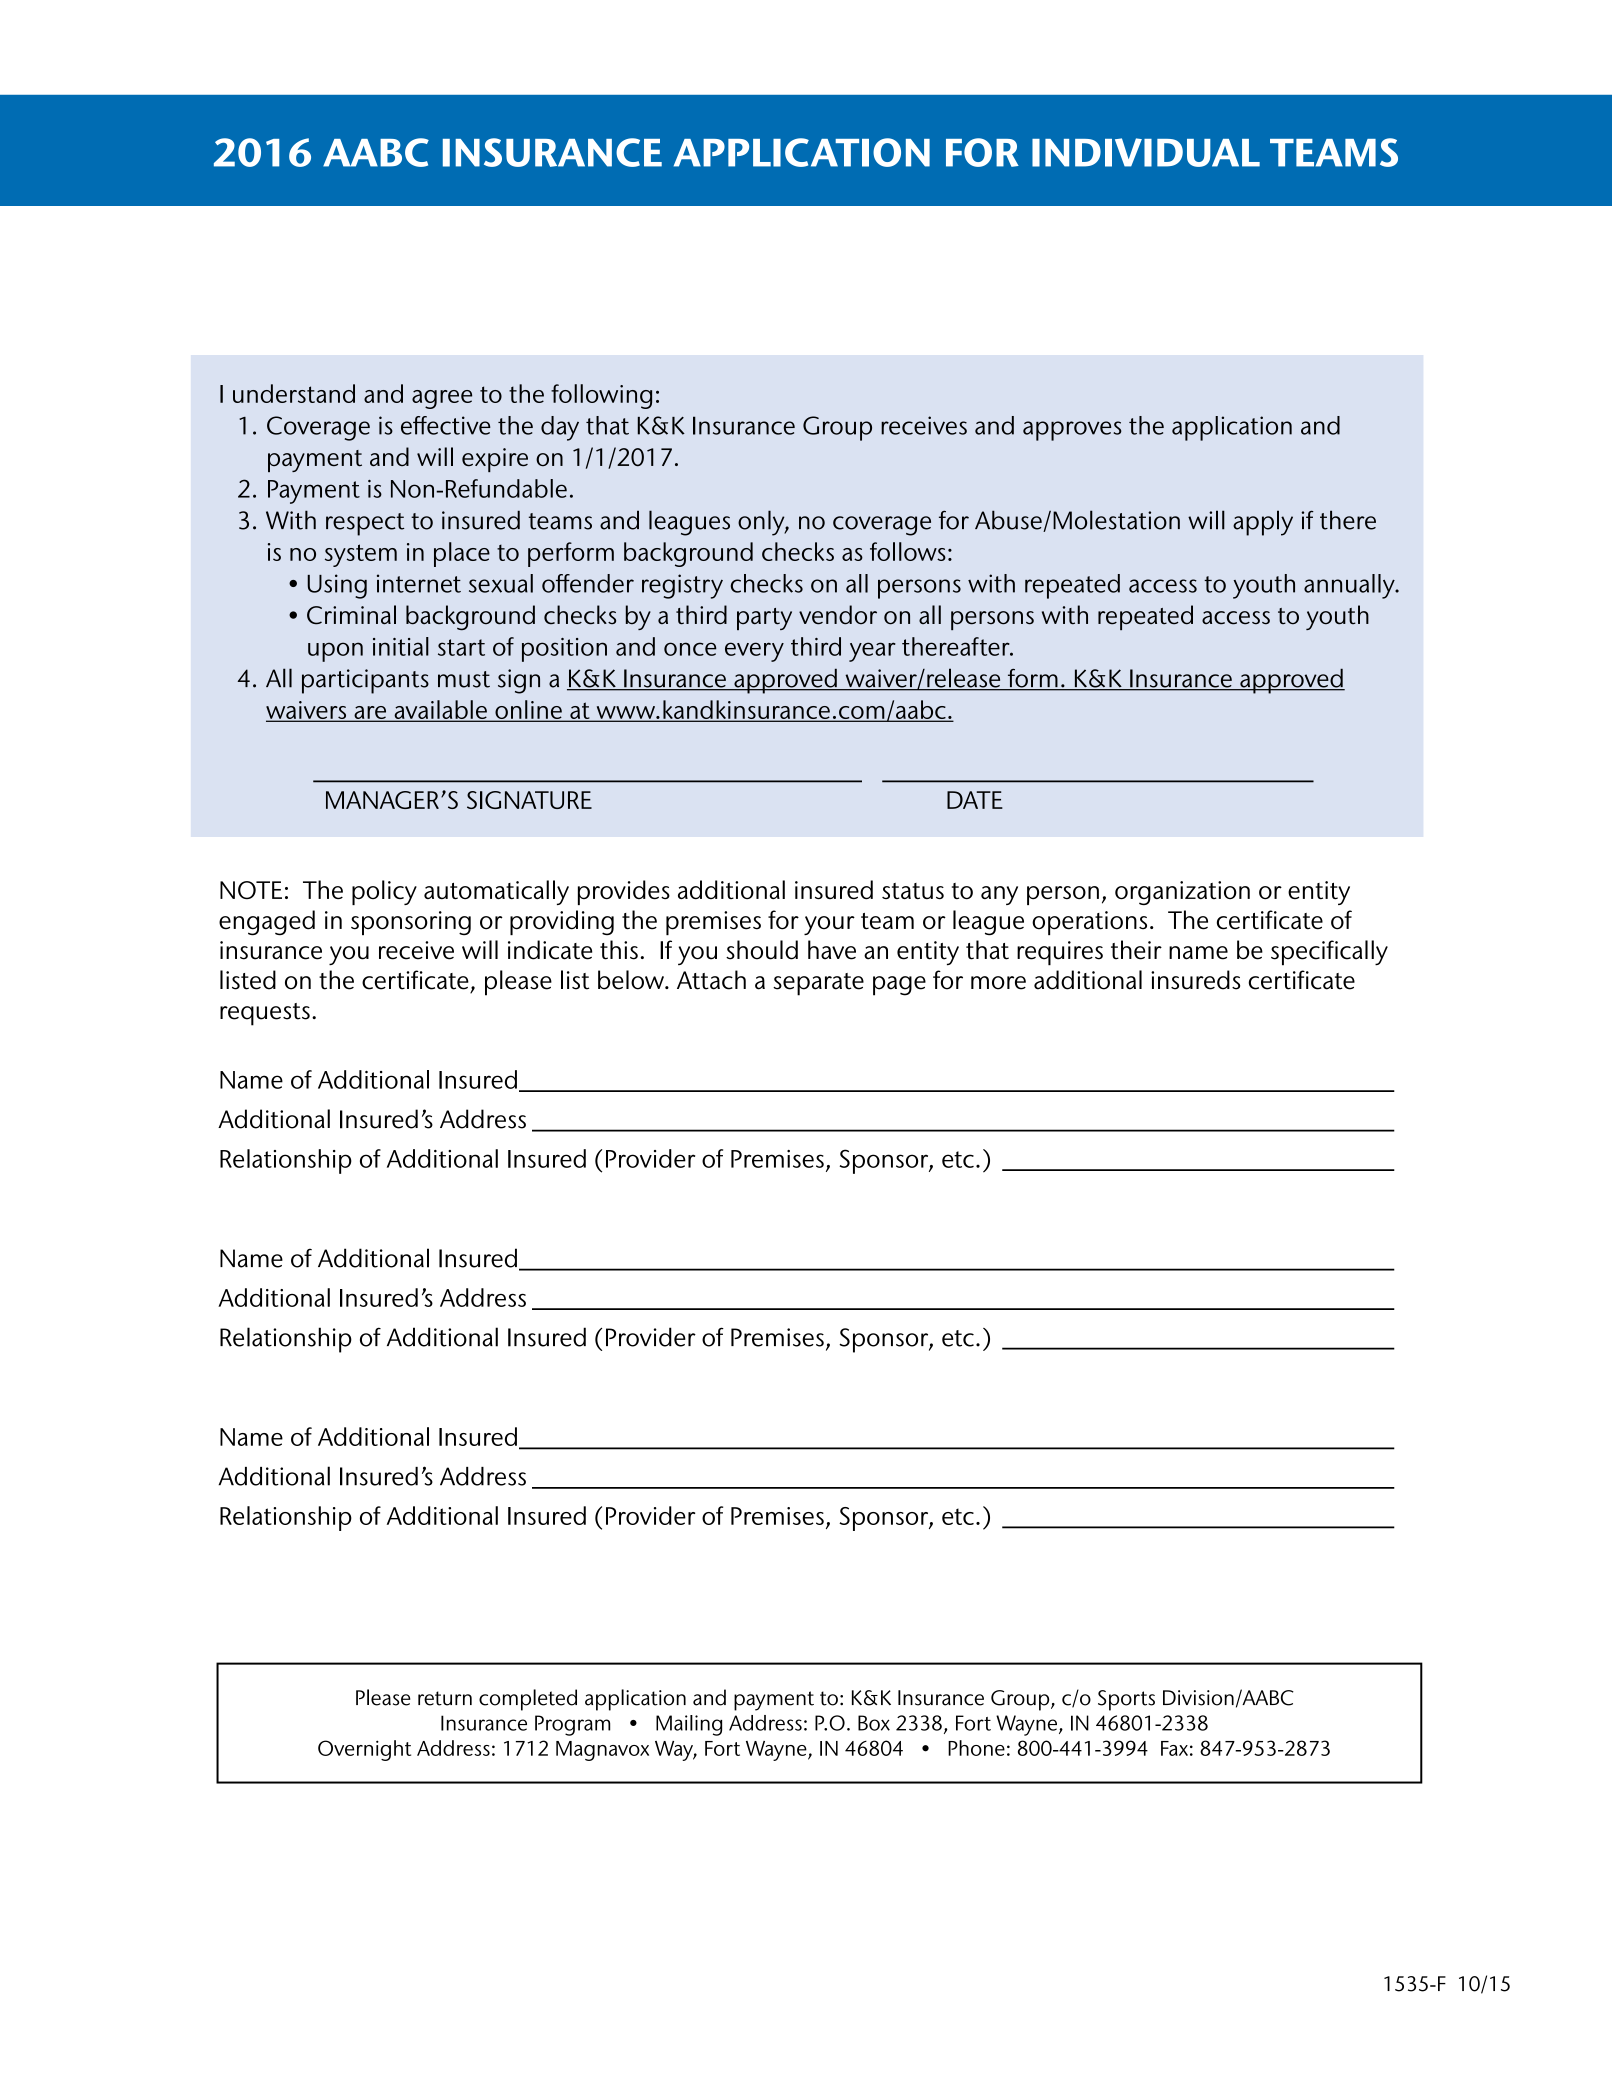 The image size is (1612, 2086). What do you see at coordinates (1146, 152) in the document?
I see `INDIVIDUAL` at bounding box center [1146, 152].
